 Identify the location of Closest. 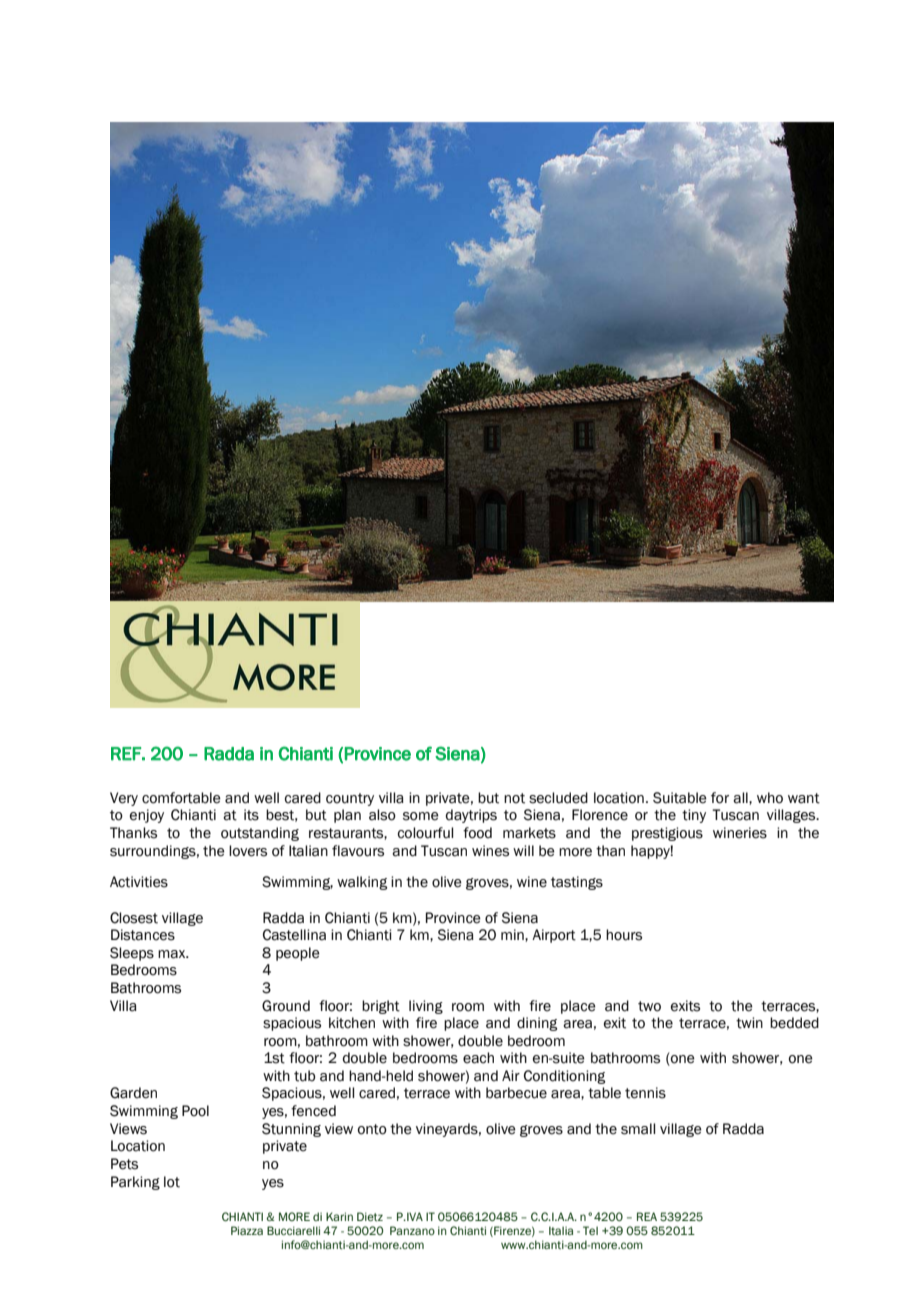
(134, 918).
